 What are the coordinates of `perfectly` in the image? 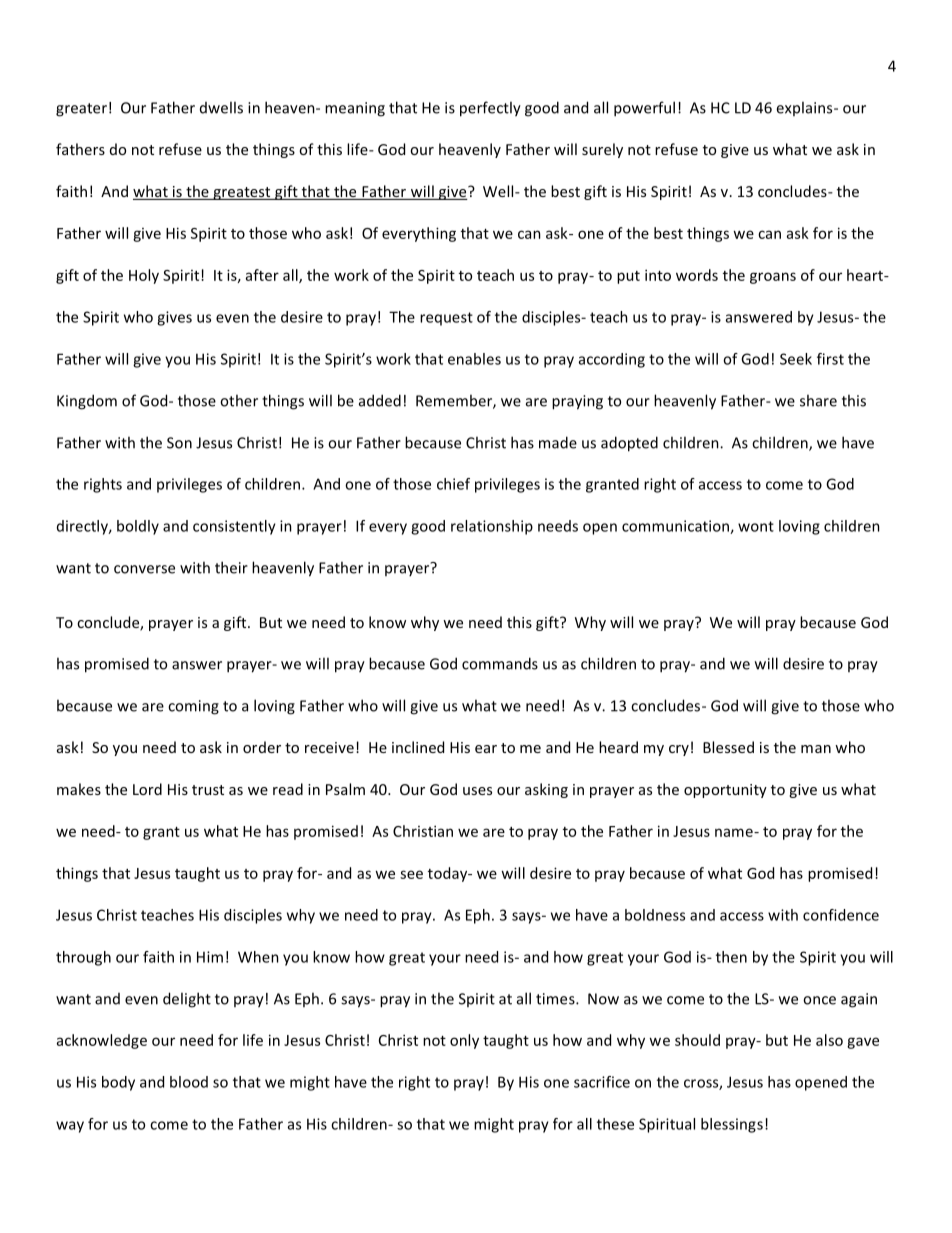 It's located at (490, 109).
